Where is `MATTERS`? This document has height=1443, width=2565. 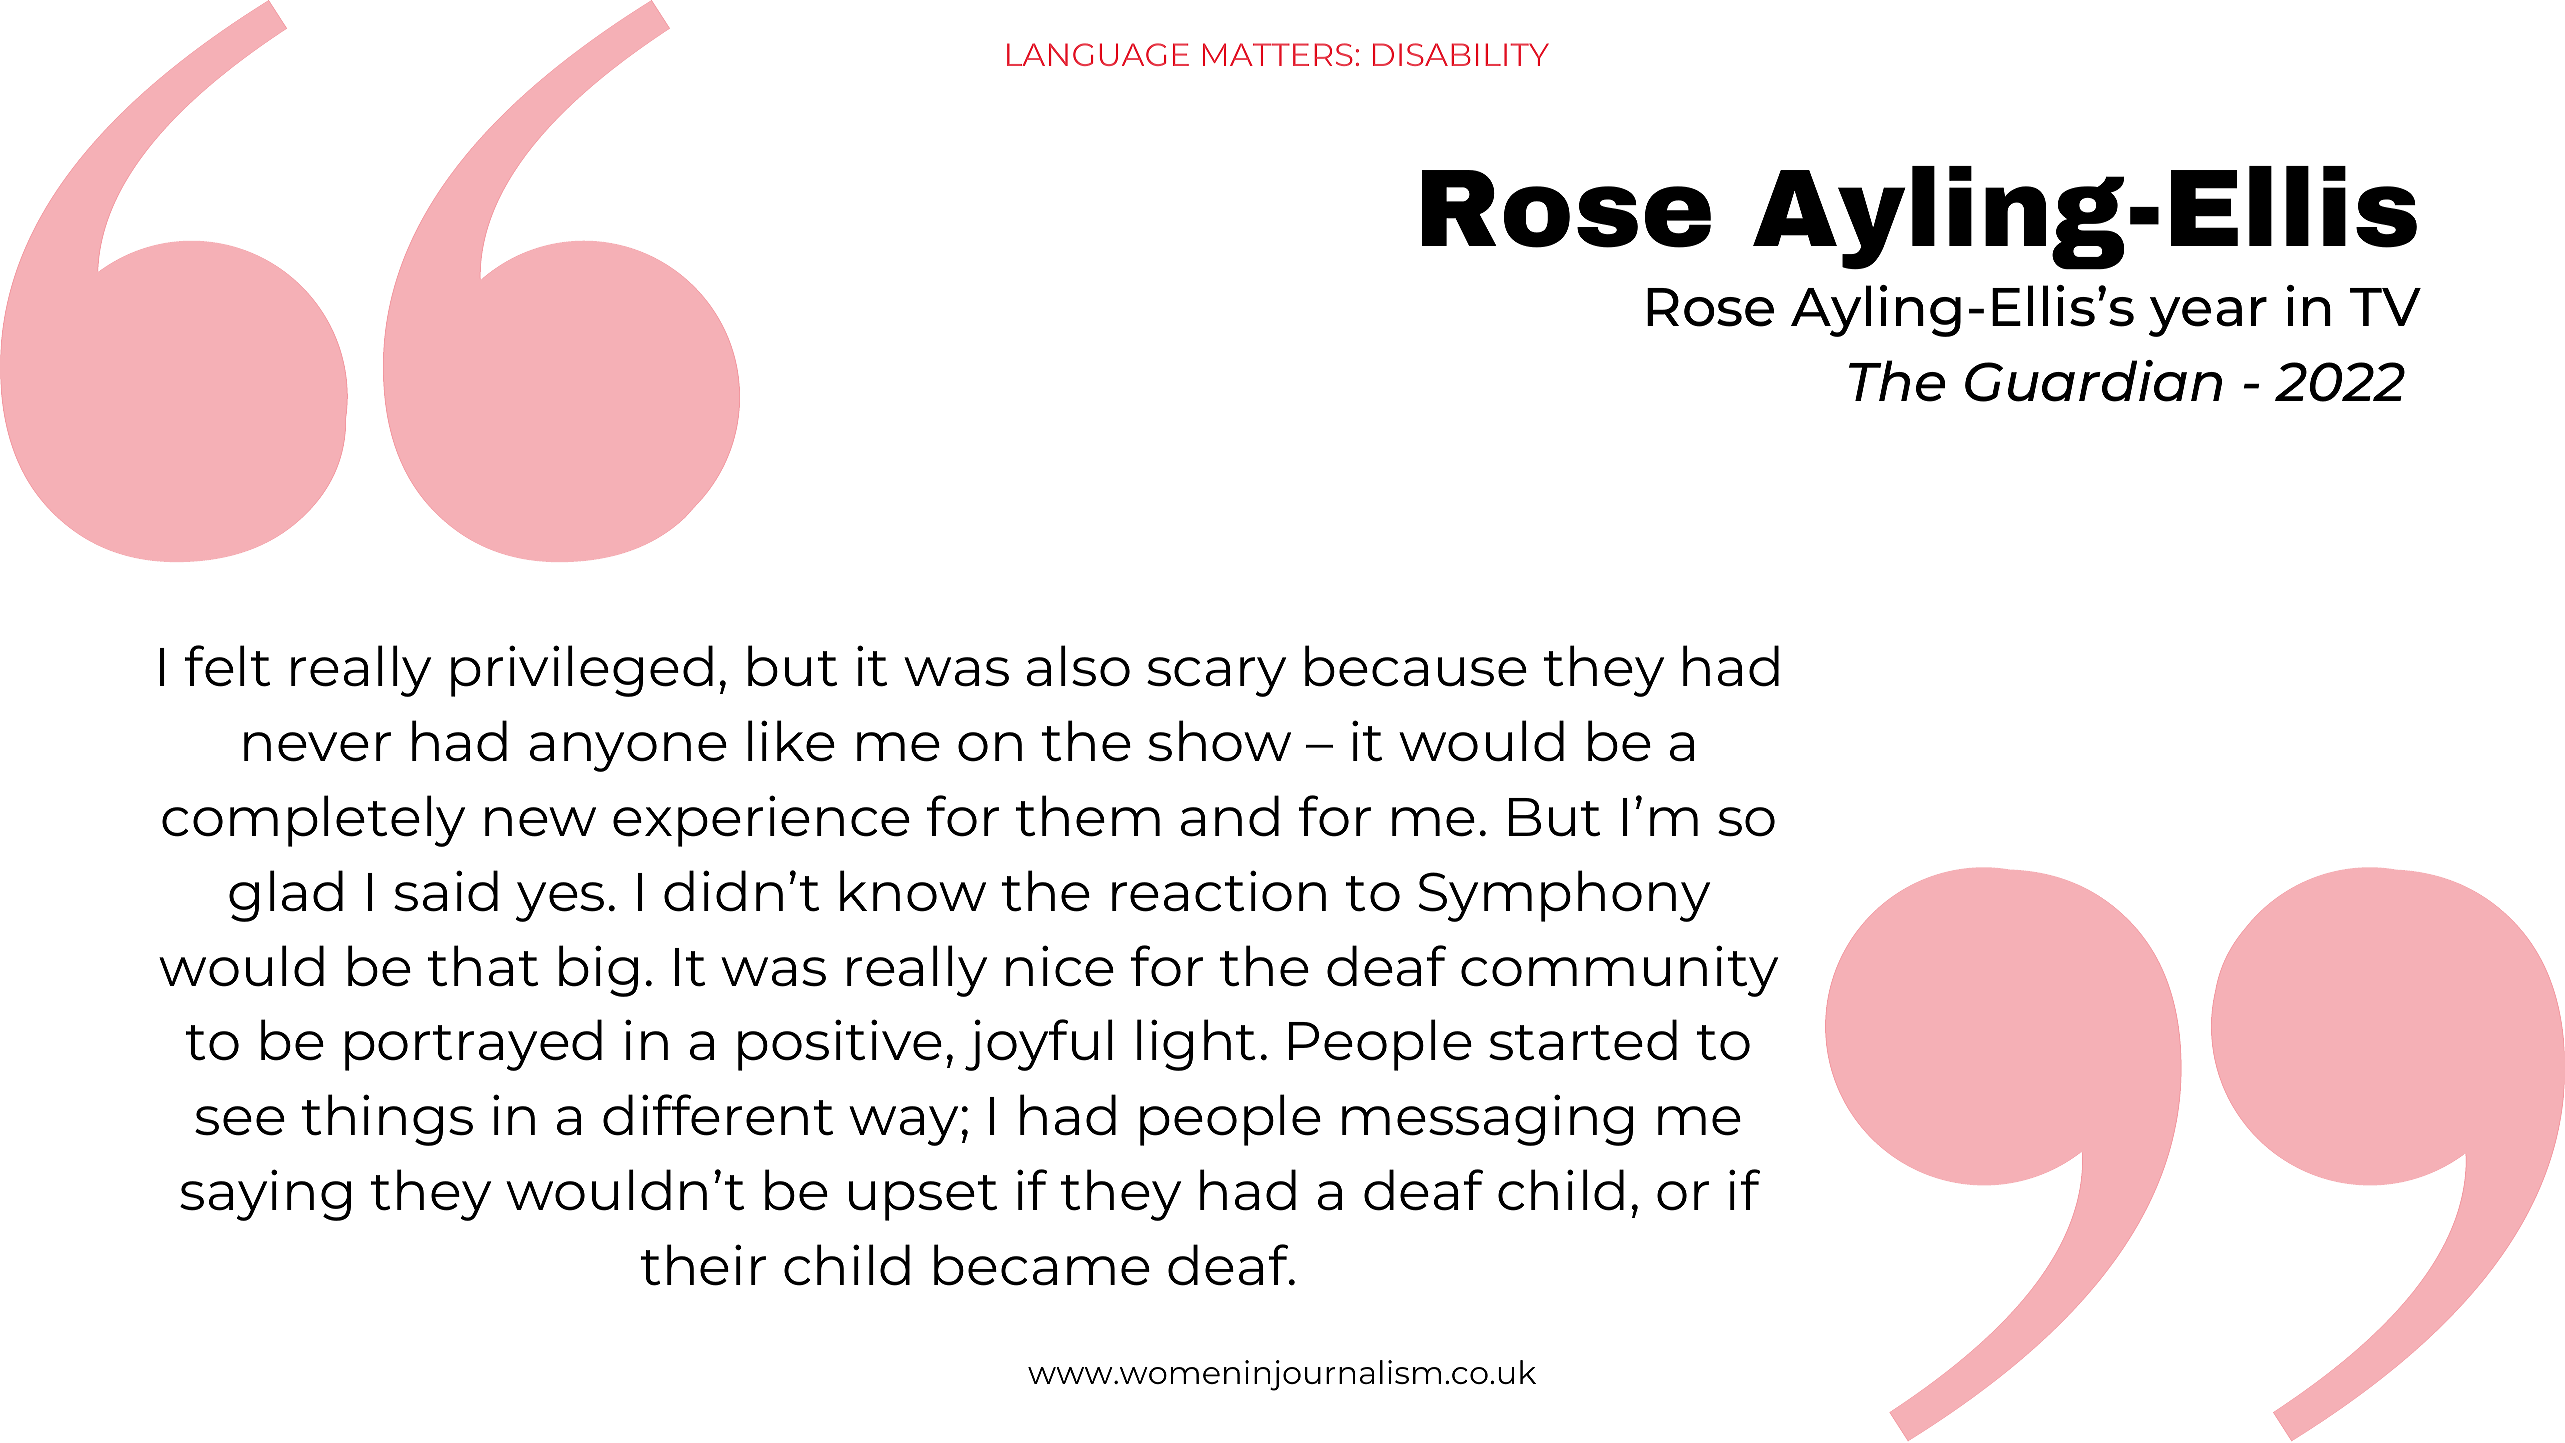
MATTERS is located at coordinates (1278, 54).
